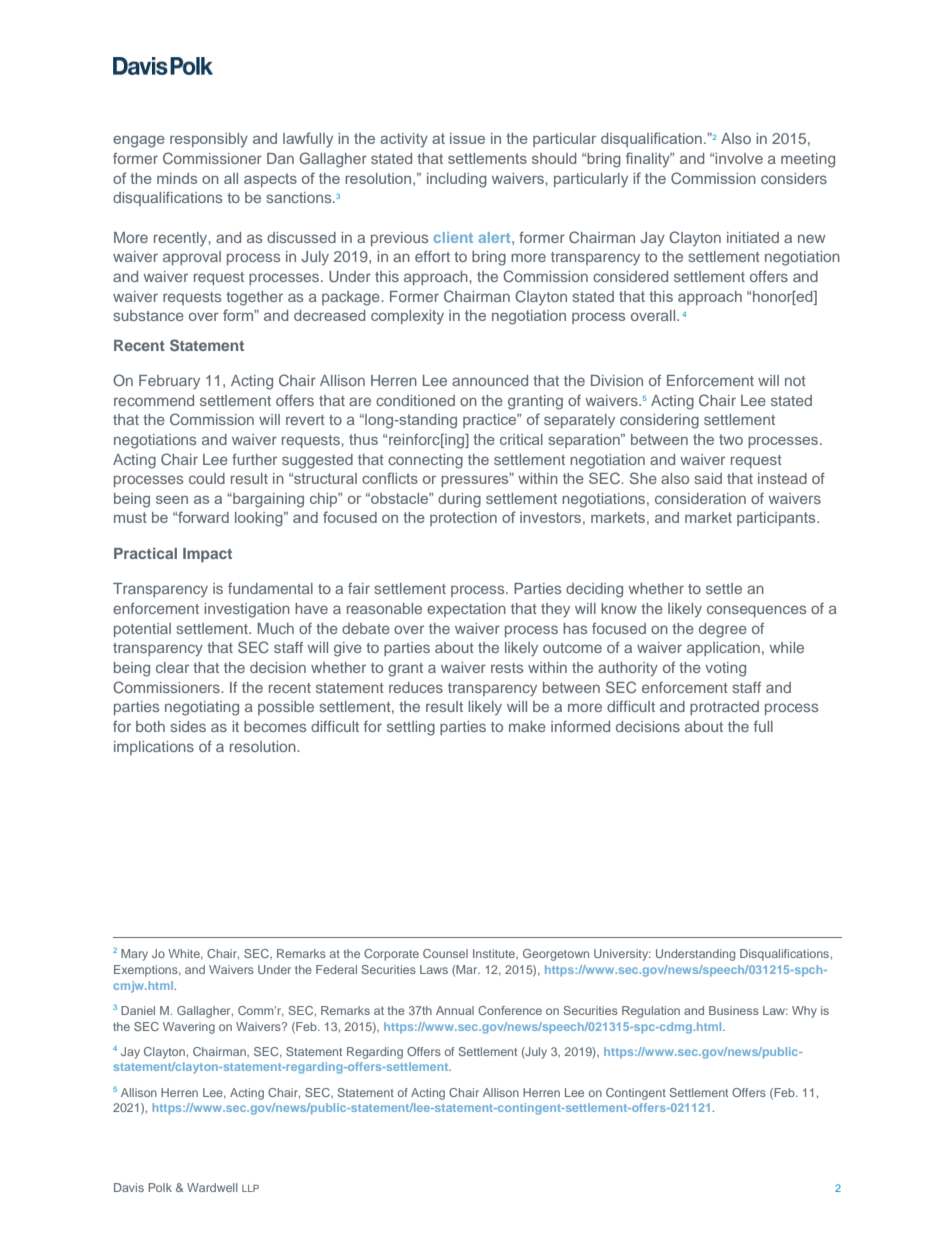  What do you see at coordinates (622, 955) in the screenshot?
I see `University` at bounding box center [622, 955].
